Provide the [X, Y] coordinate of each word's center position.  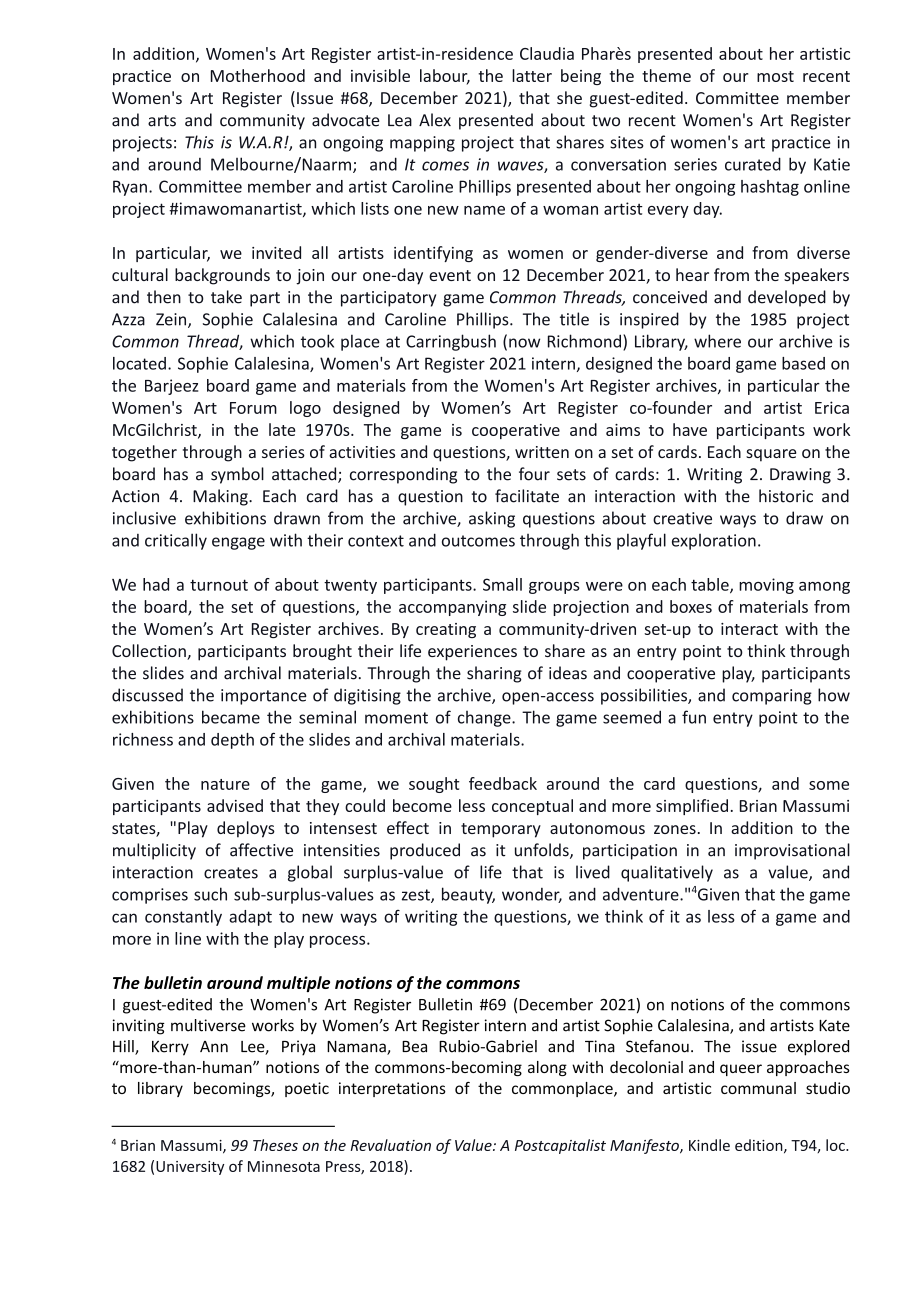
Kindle [709, 1145]
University [190, 1168]
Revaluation [390, 1145]
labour [445, 77]
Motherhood [258, 75]
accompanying [452, 608]
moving [766, 586]
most [775, 76]
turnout [219, 585]
